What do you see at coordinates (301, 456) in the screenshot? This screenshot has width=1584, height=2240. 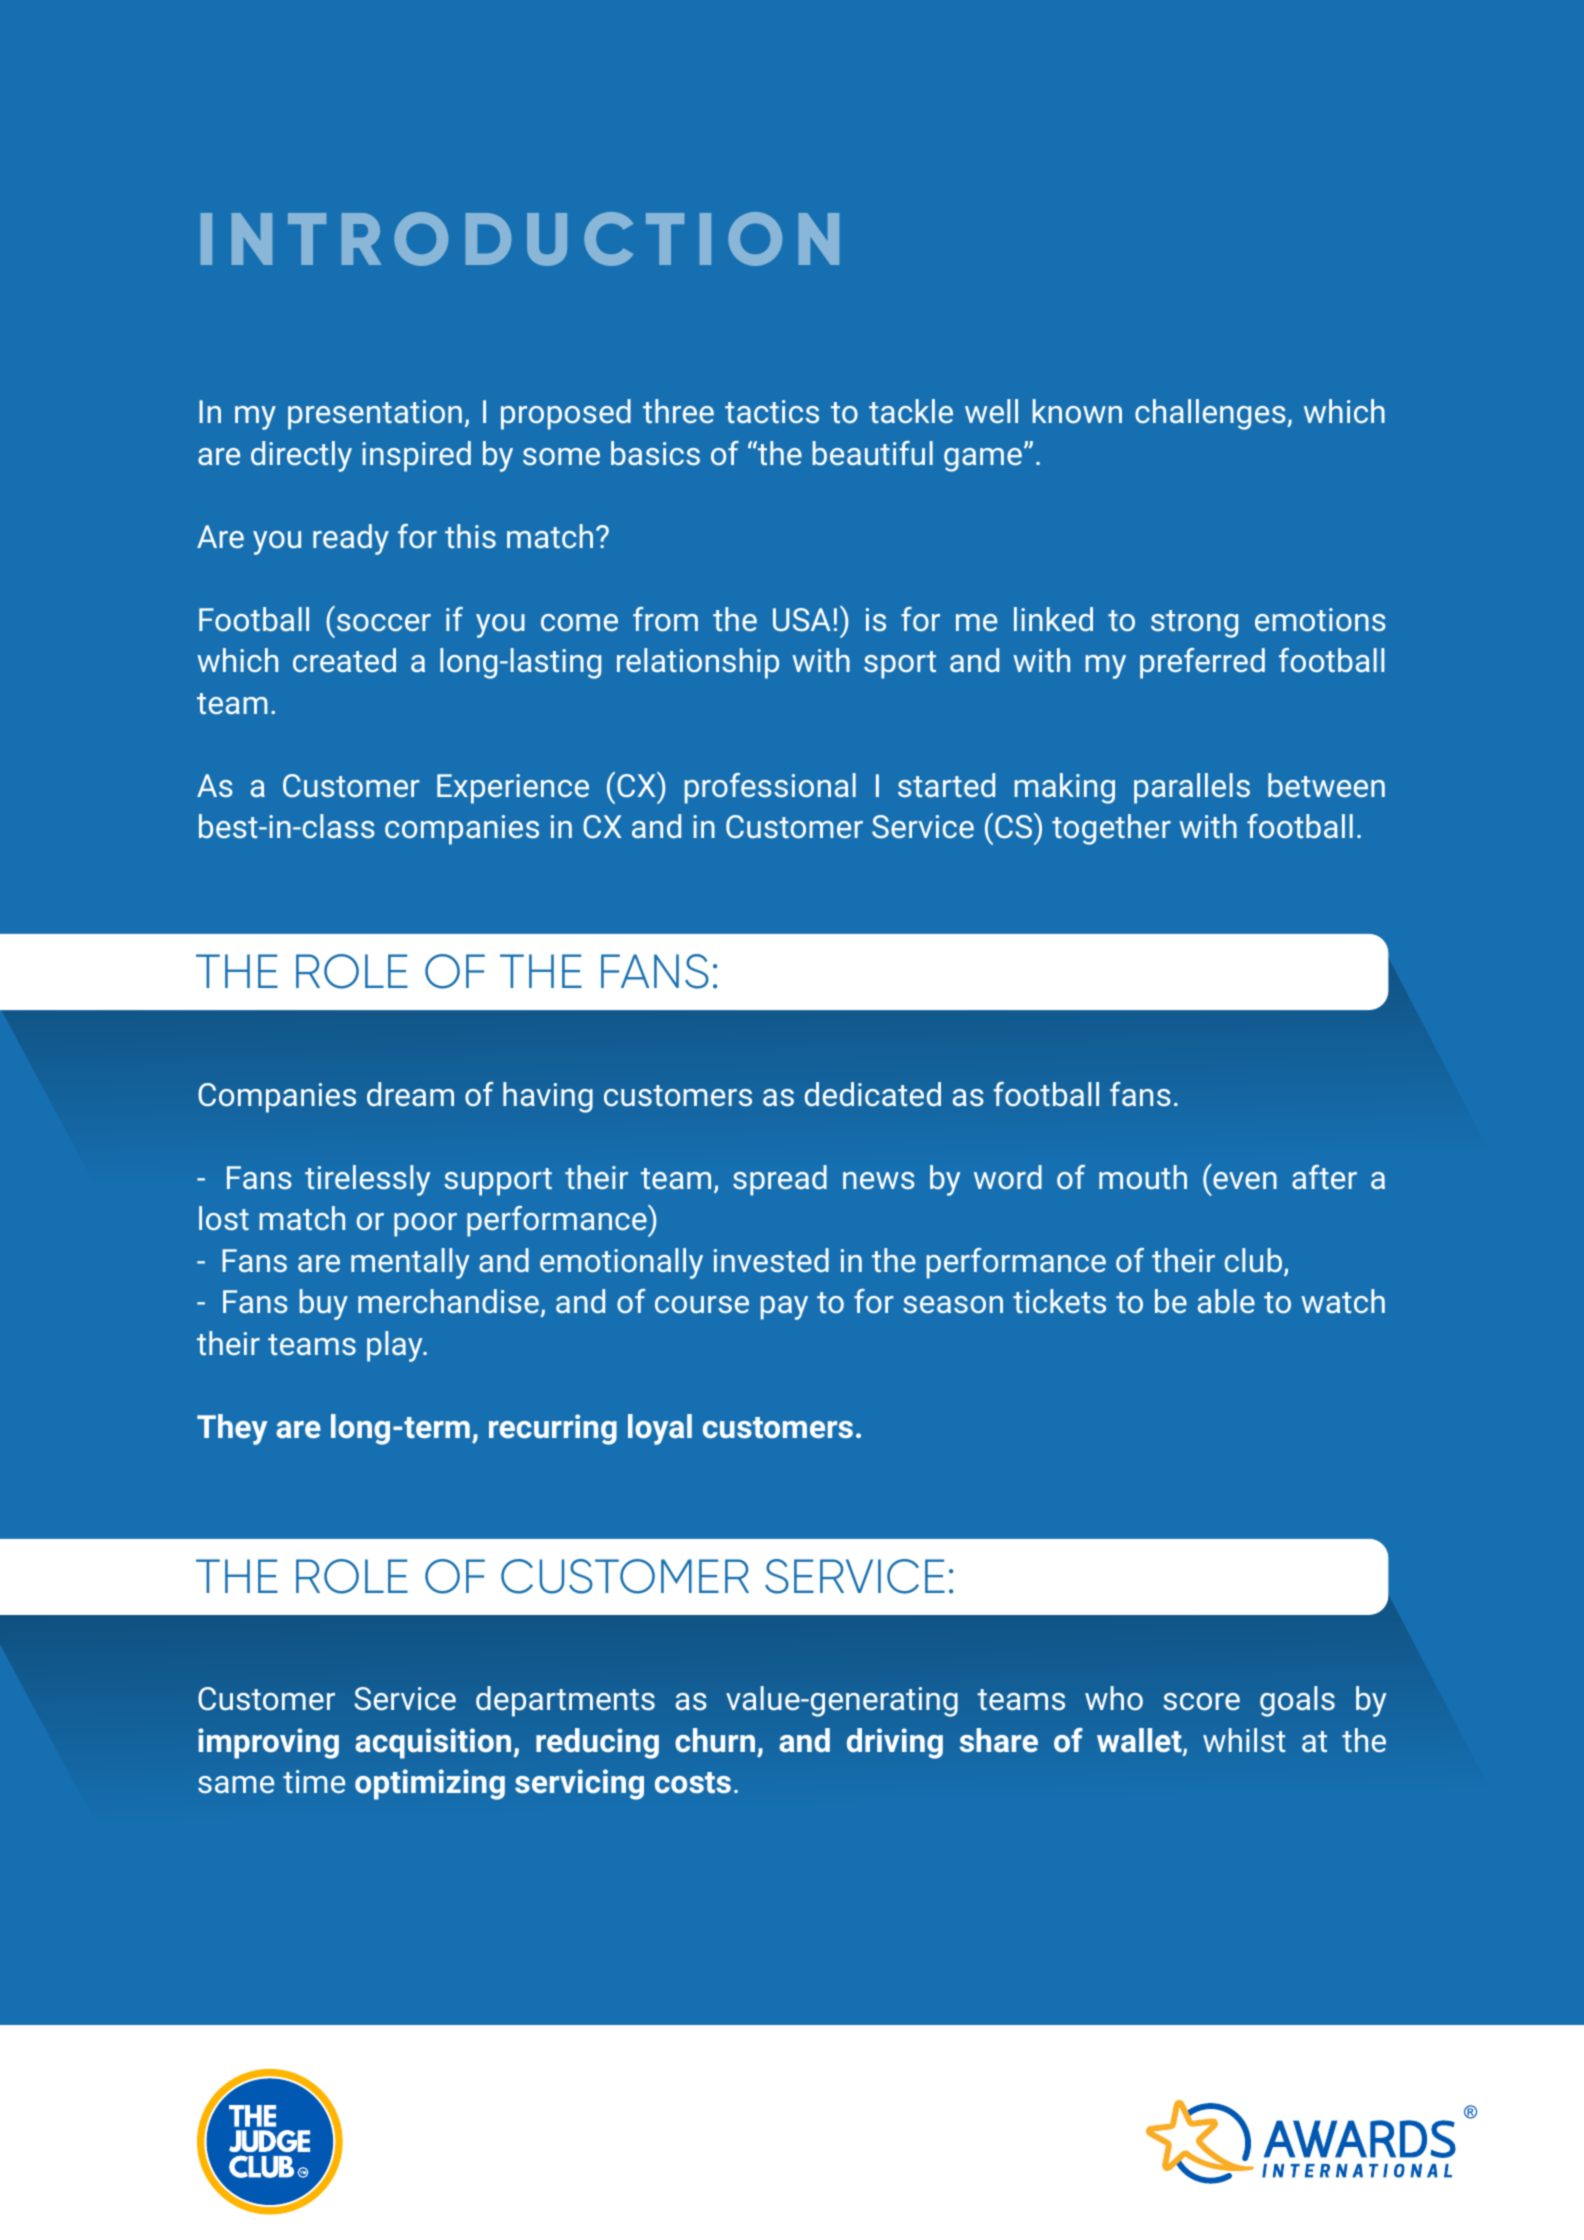 I see `directly` at bounding box center [301, 456].
